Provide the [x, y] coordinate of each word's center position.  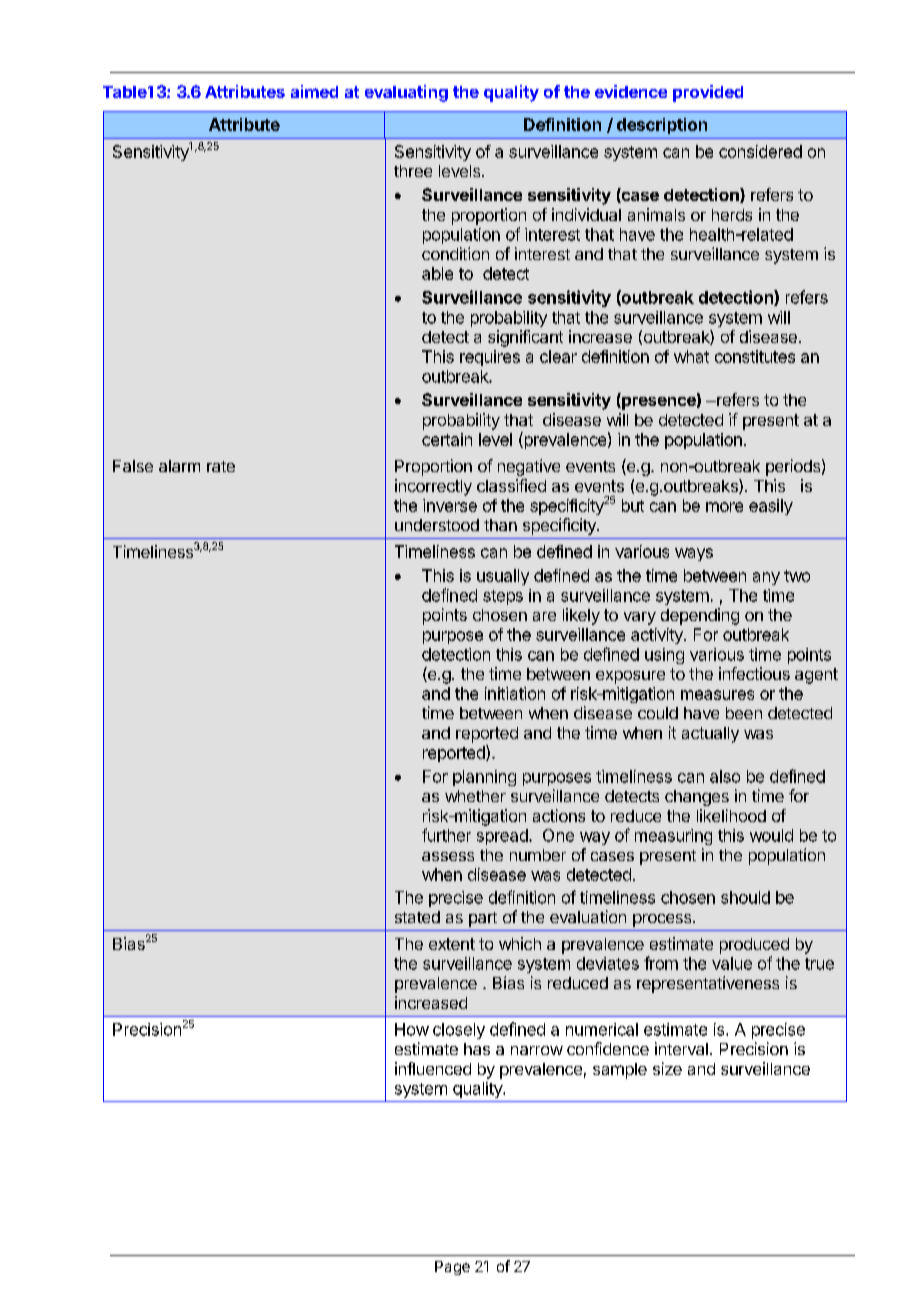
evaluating [406, 93]
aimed [314, 91]
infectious [754, 673]
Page [452, 1268]
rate [221, 466]
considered [760, 151]
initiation [515, 693]
